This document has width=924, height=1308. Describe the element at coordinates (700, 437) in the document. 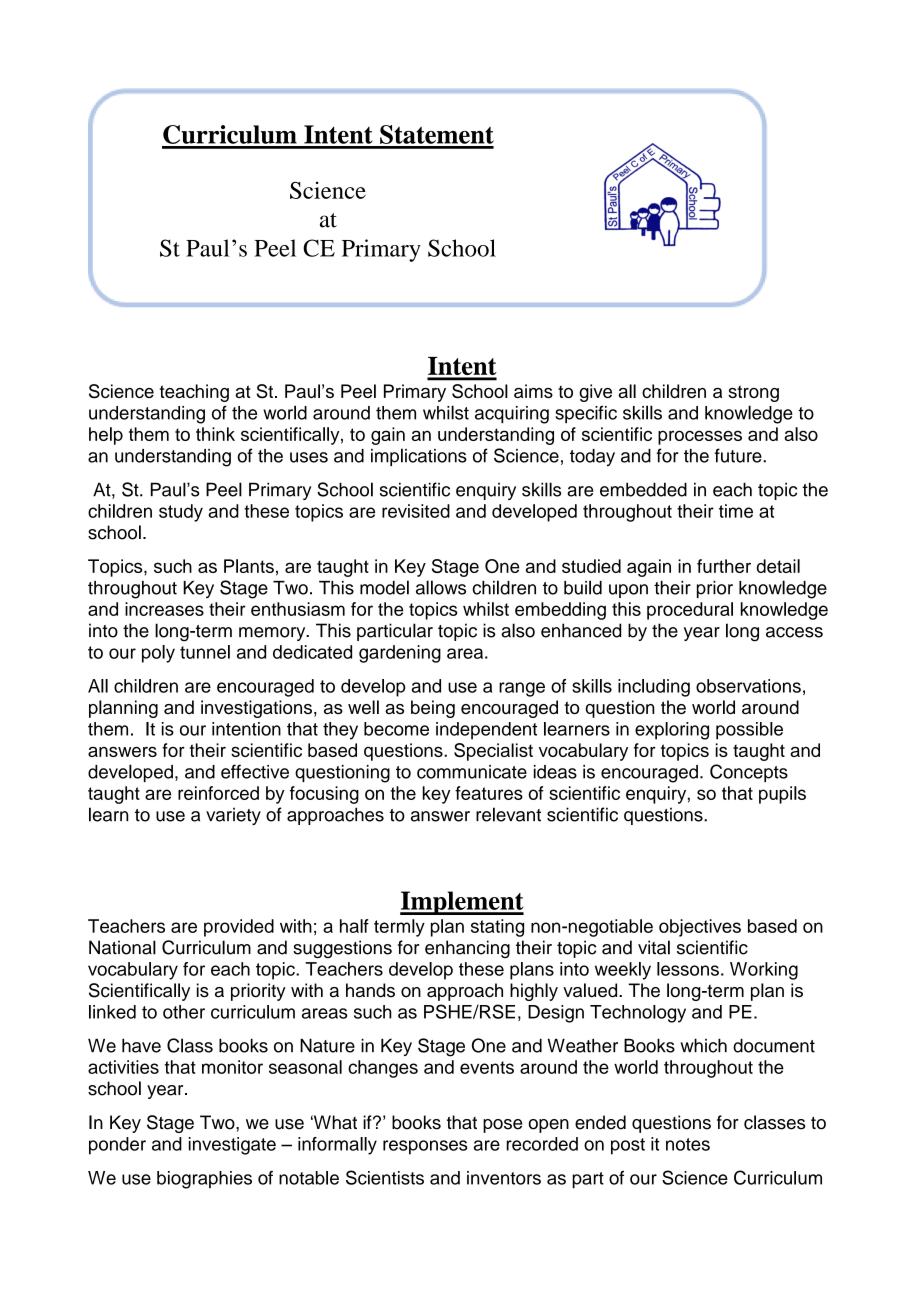

I see `processes` at that location.
